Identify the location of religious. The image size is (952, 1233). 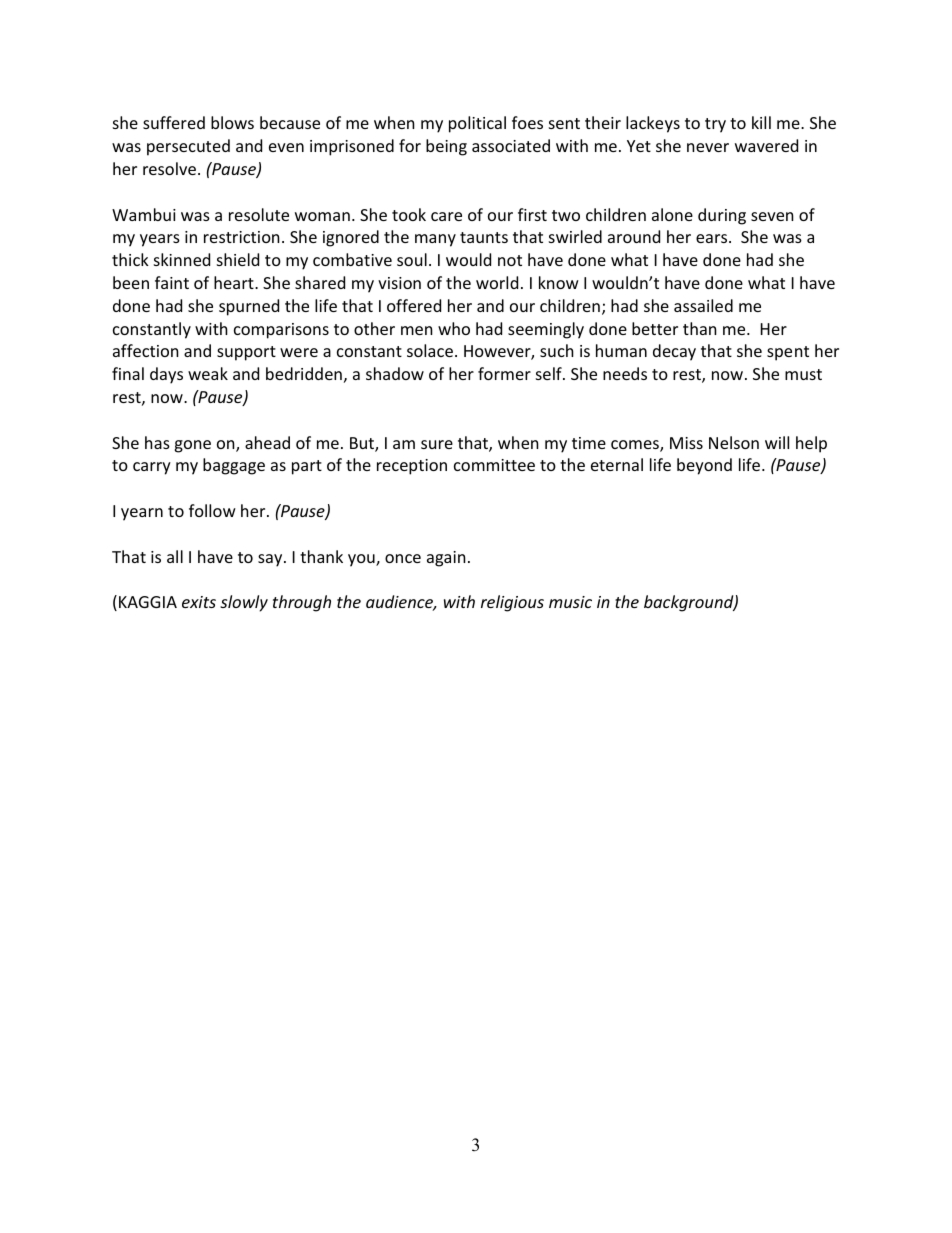
(512, 603).
